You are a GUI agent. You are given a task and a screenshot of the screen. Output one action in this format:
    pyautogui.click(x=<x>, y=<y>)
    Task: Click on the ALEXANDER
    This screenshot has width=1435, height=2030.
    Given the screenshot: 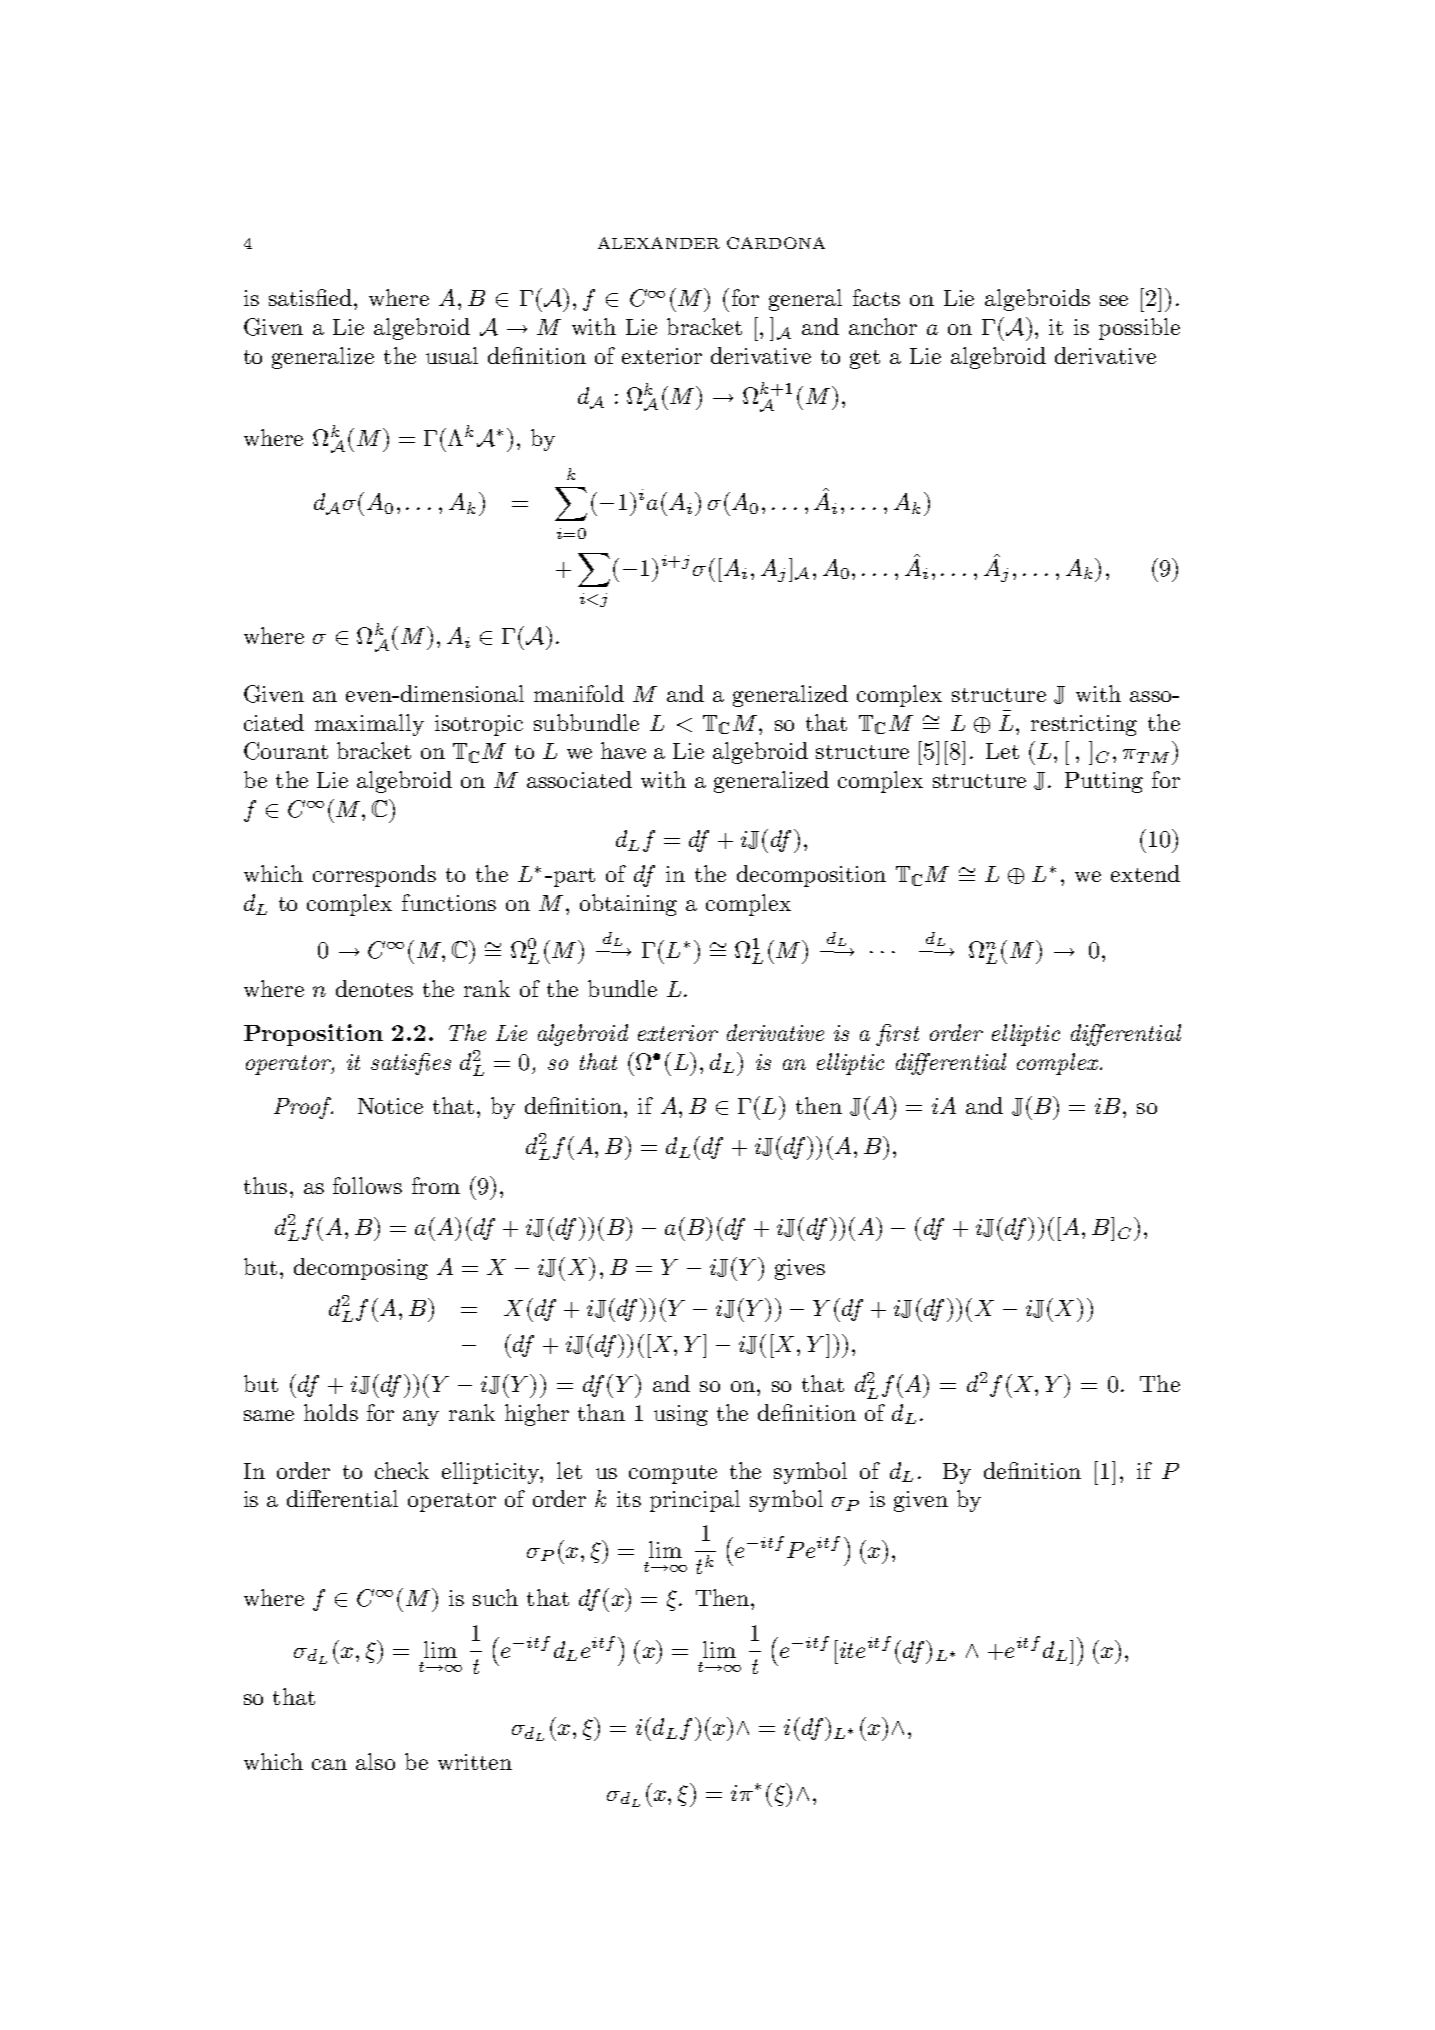 What is the action you would take?
    pyautogui.click(x=659, y=243)
